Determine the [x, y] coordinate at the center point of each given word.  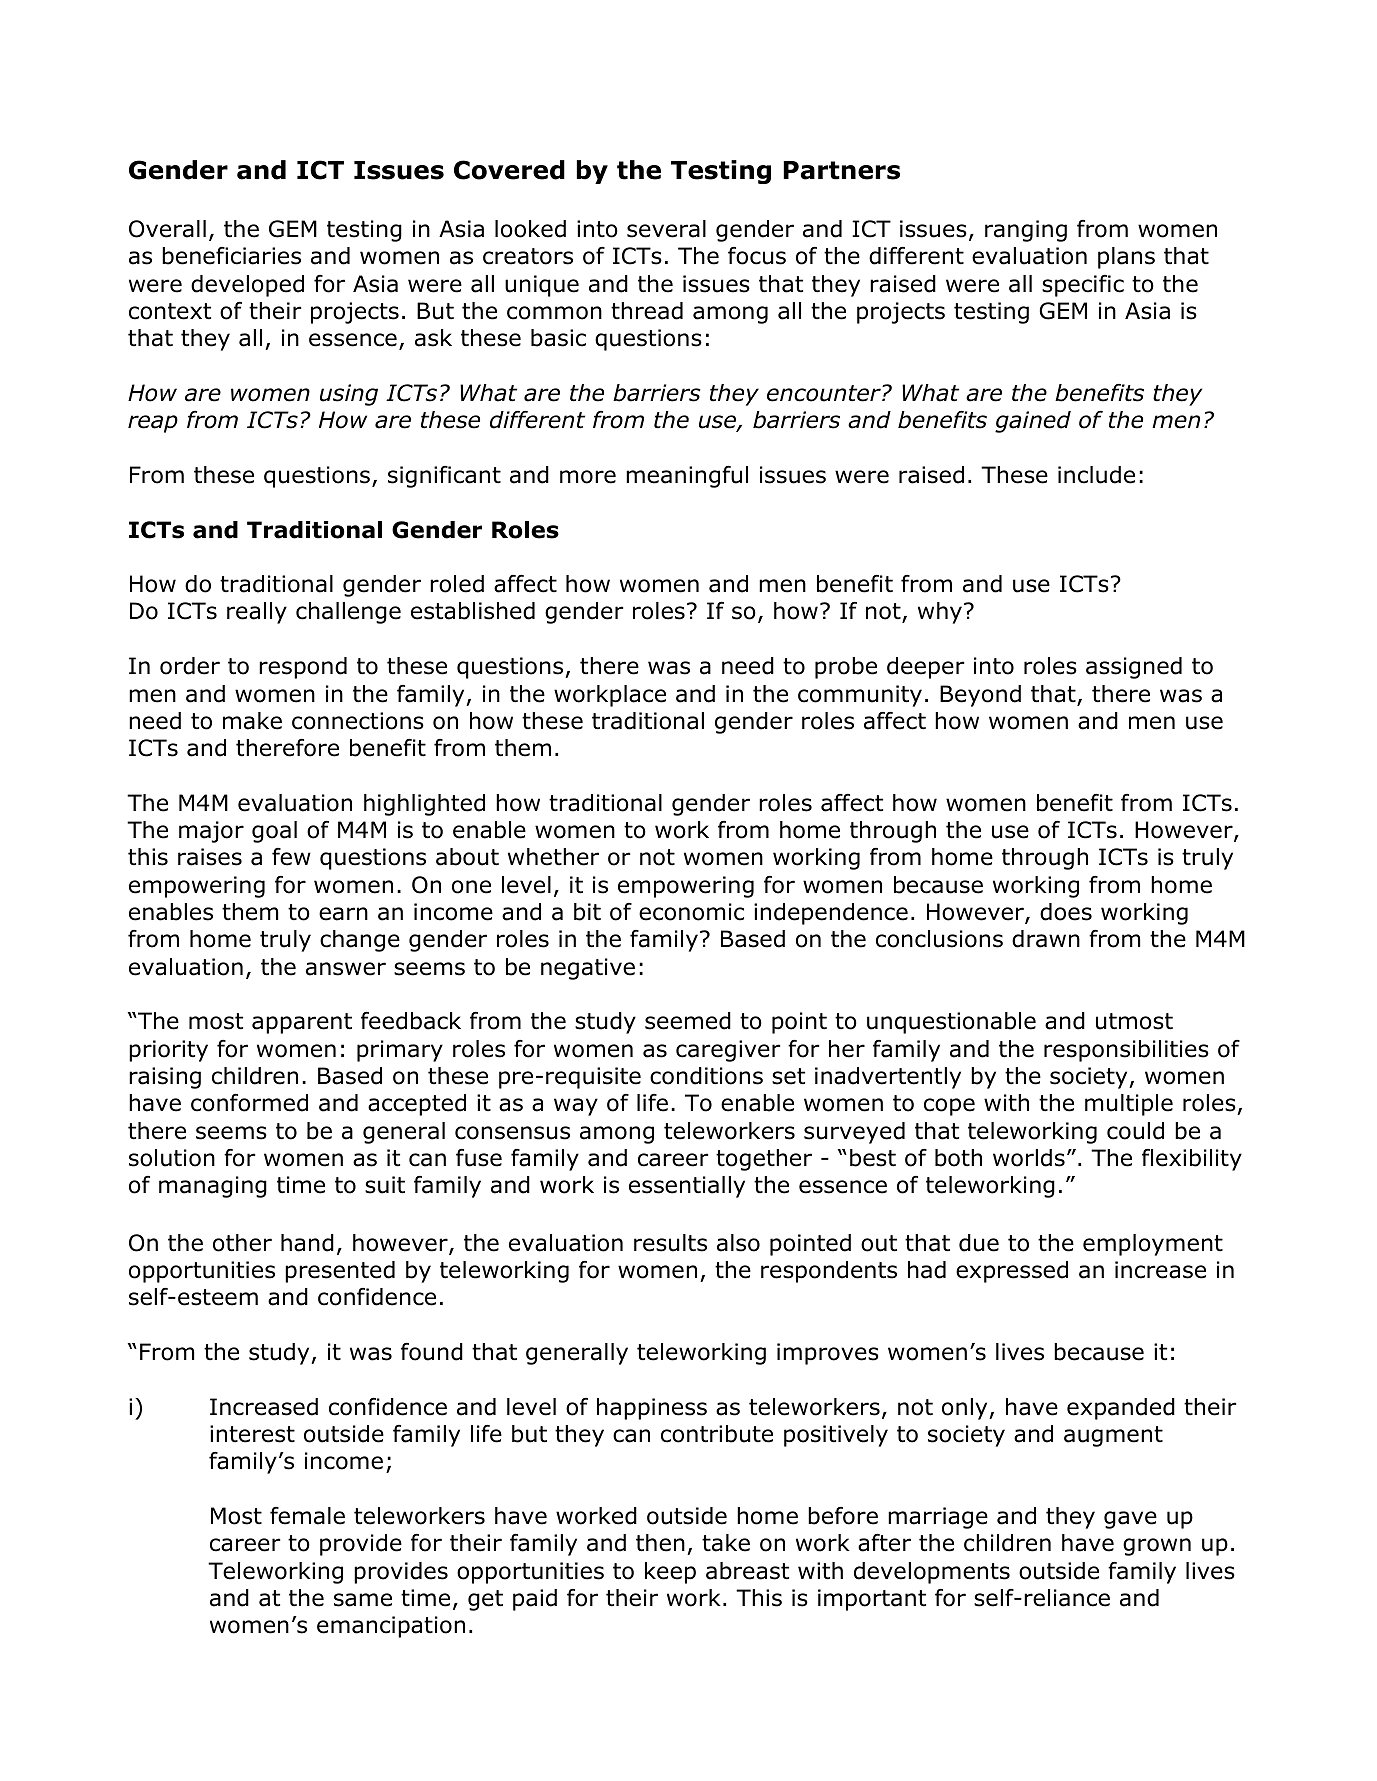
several [666, 229]
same [363, 1600]
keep [670, 1573]
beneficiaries [231, 256]
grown [1157, 1547]
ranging [1026, 231]
